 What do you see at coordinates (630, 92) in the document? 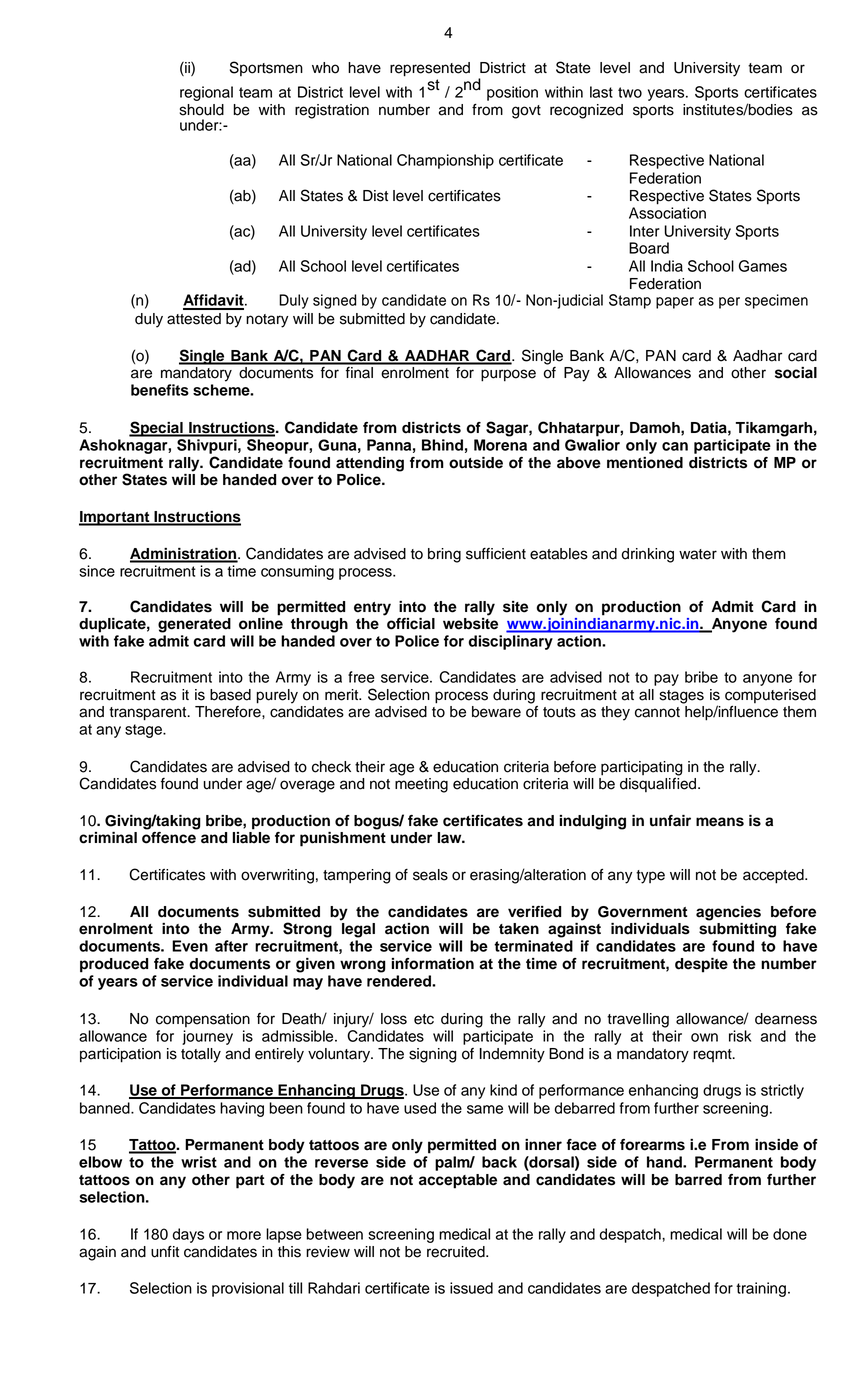
I see `two` at bounding box center [630, 92].
